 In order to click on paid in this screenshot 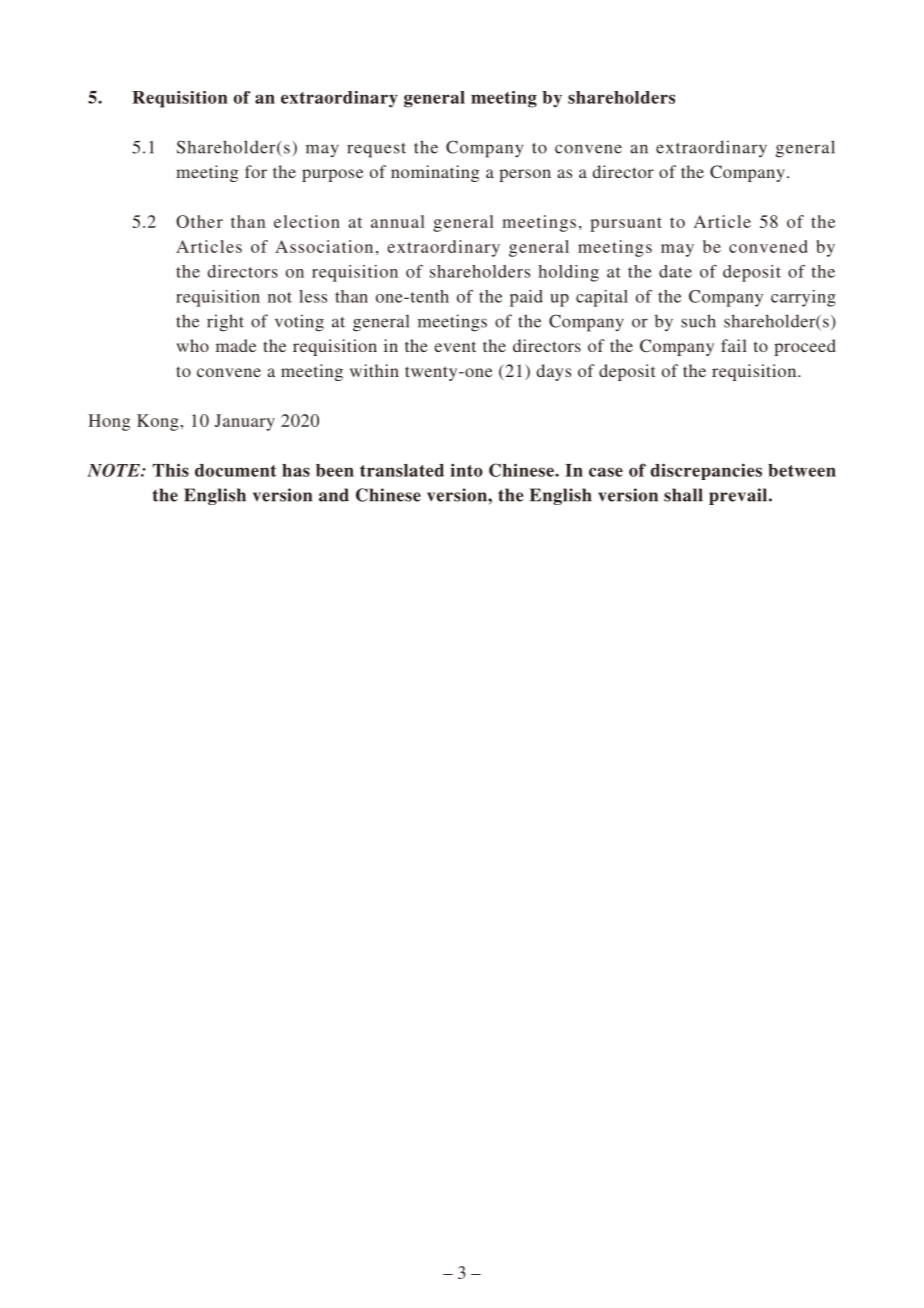, I will do `click(526, 298)`.
